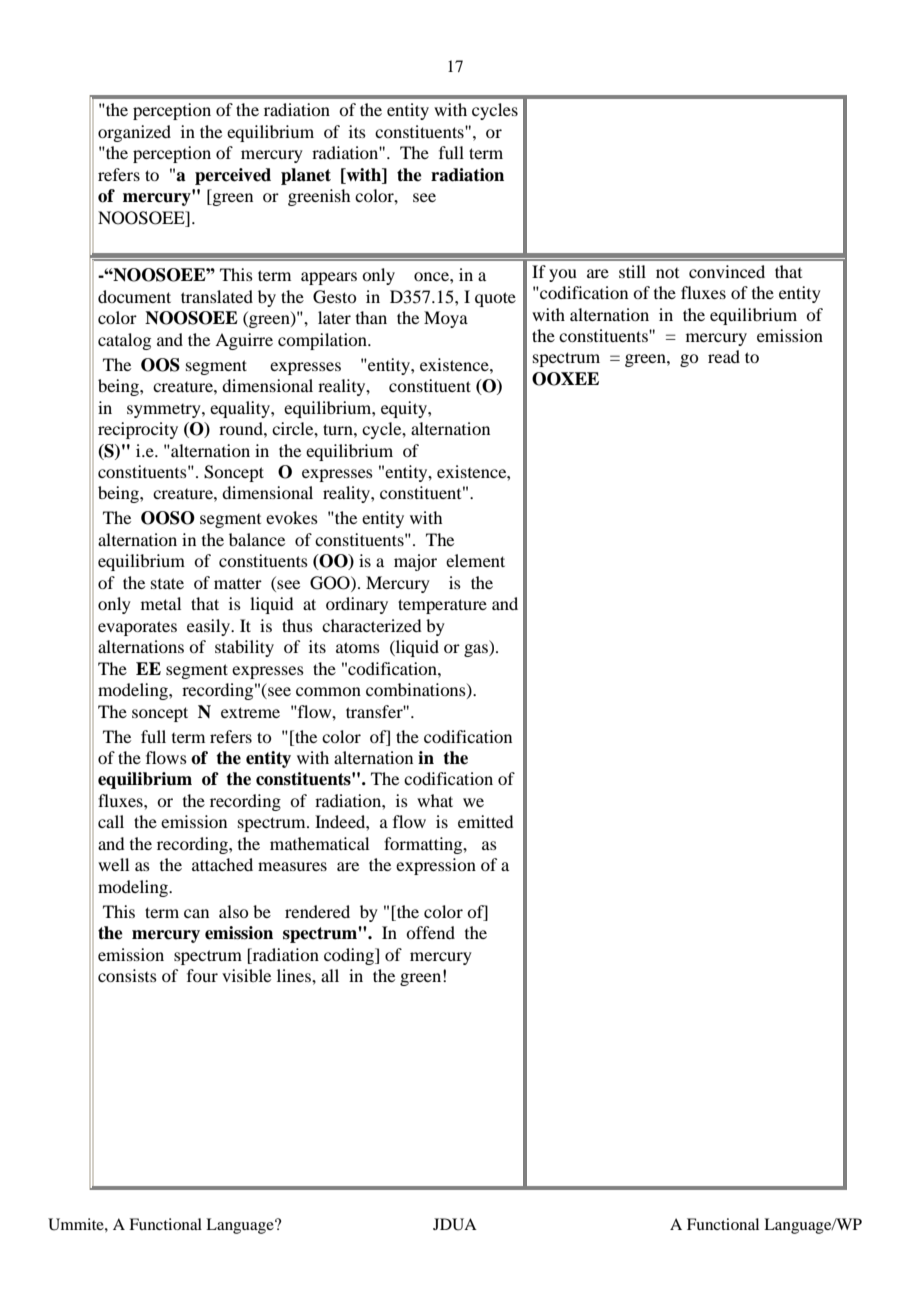 The image size is (924, 1309). I want to click on perceived, so click(233, 176).
